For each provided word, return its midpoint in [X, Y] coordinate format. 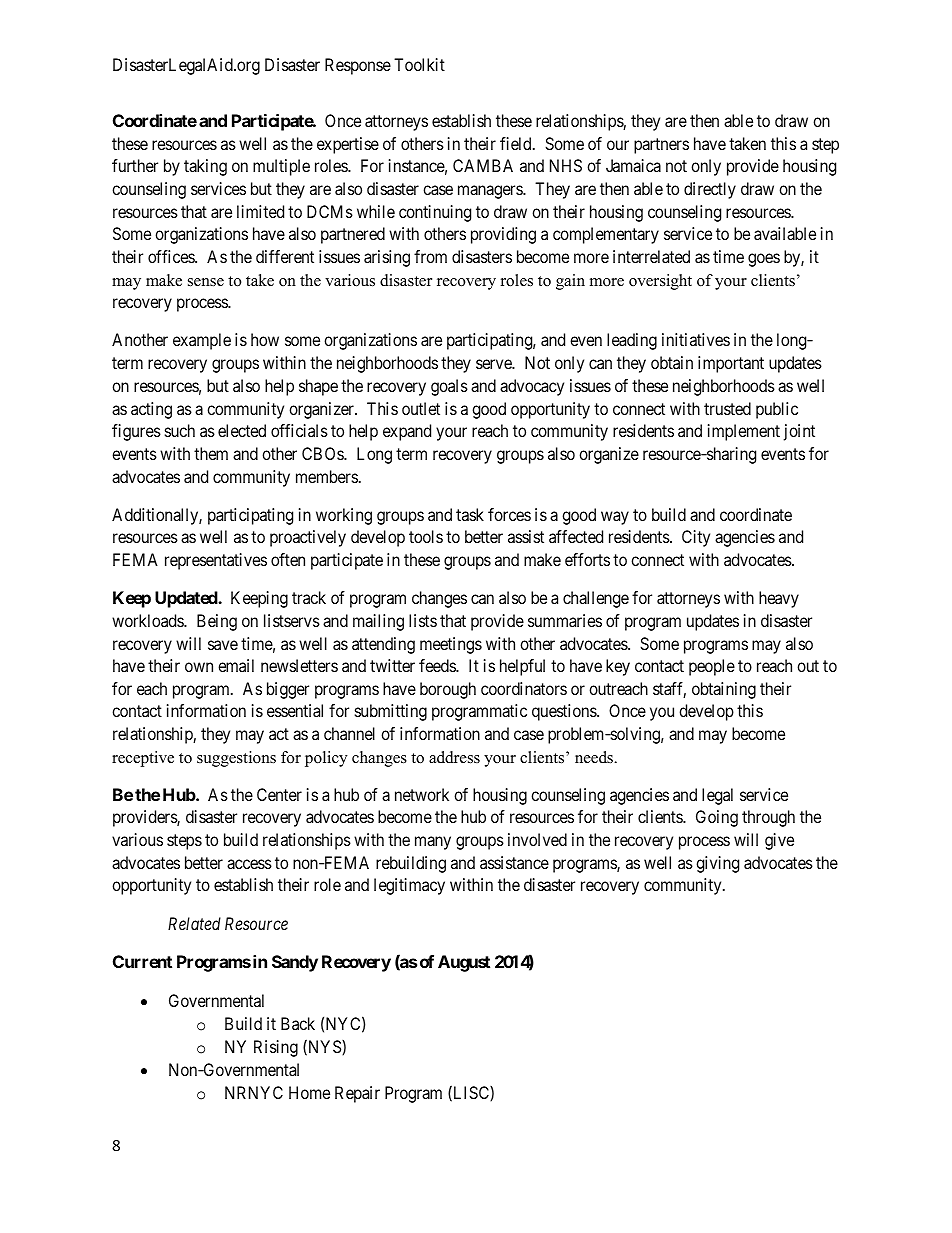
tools [426, 536]
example [202, 341]
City [696, 538]
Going [717, 818]
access [249, 864]
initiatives [696, 339]
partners [661, 146]
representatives [216, 561]
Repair [357, 1094]
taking [205, 167]
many [433, 843]
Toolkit [419, 64]
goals [449, 387]
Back [298, 1023]
